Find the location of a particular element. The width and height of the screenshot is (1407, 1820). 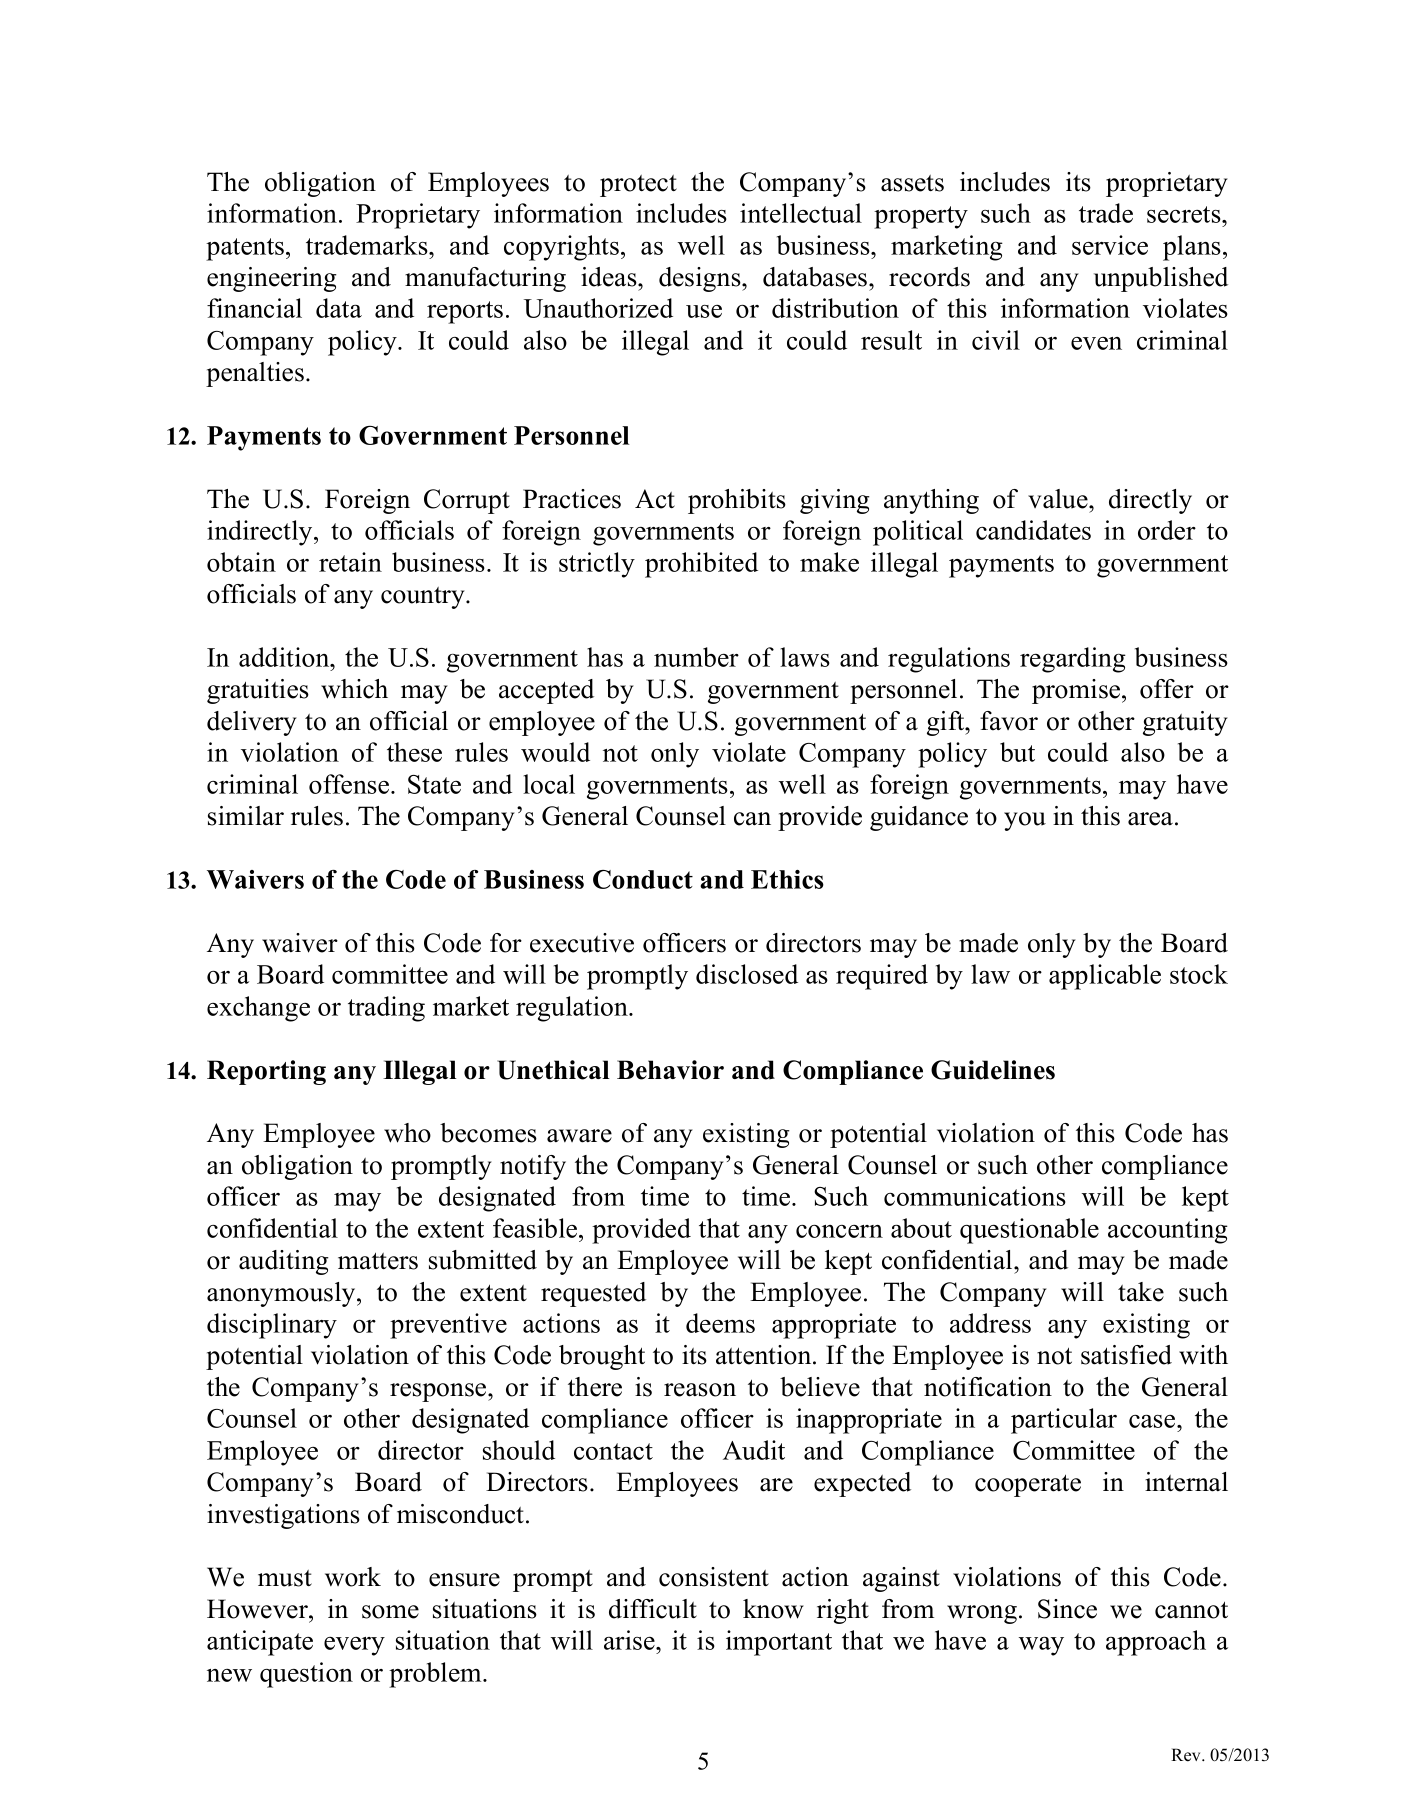

engineering is located at coordinates (272, 279).
